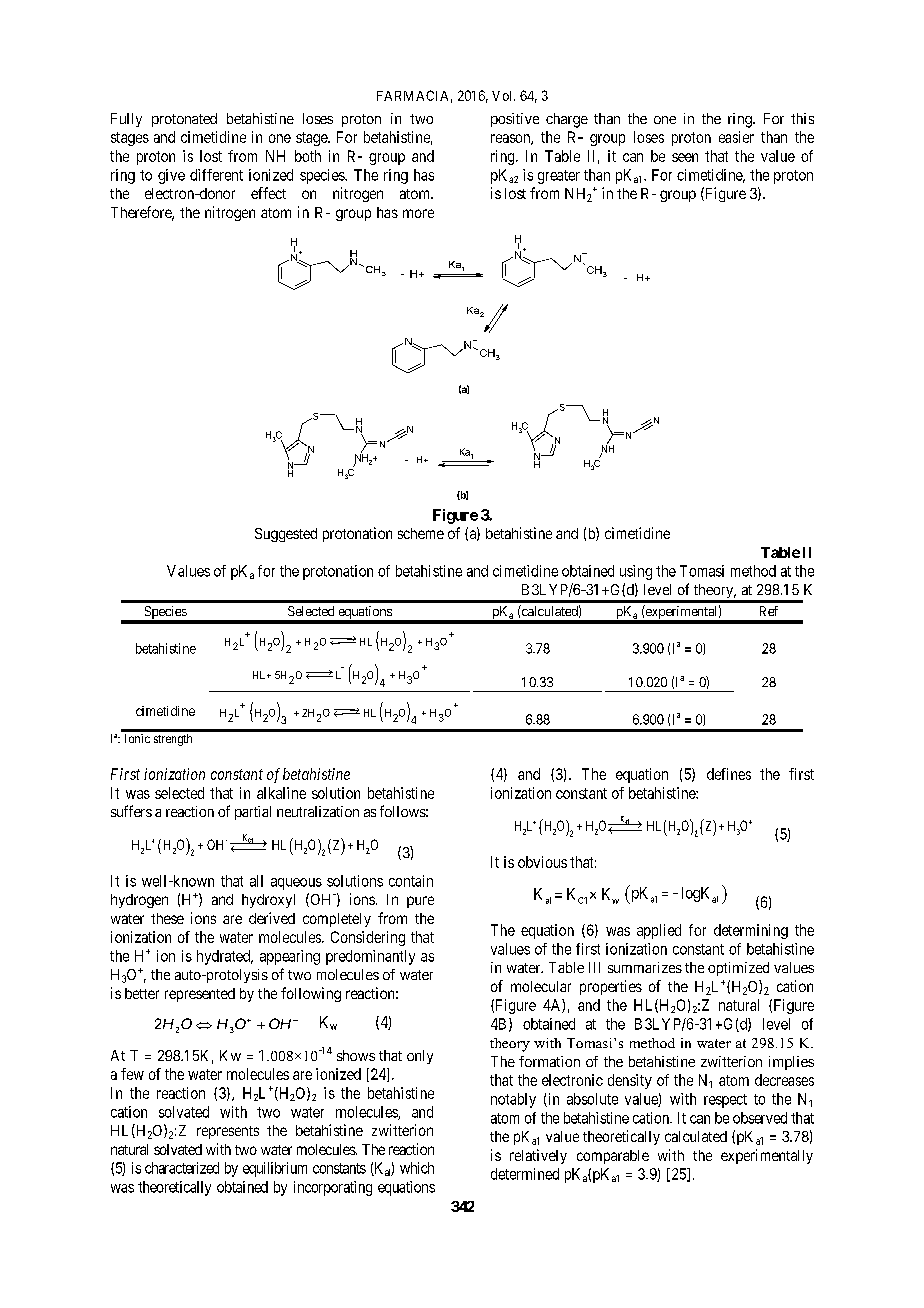 The width and height of the page is (924, 1308). What do you see at coordinates (421, 533) in the page?
I see `scheme` at bounding box center [421, 533].
